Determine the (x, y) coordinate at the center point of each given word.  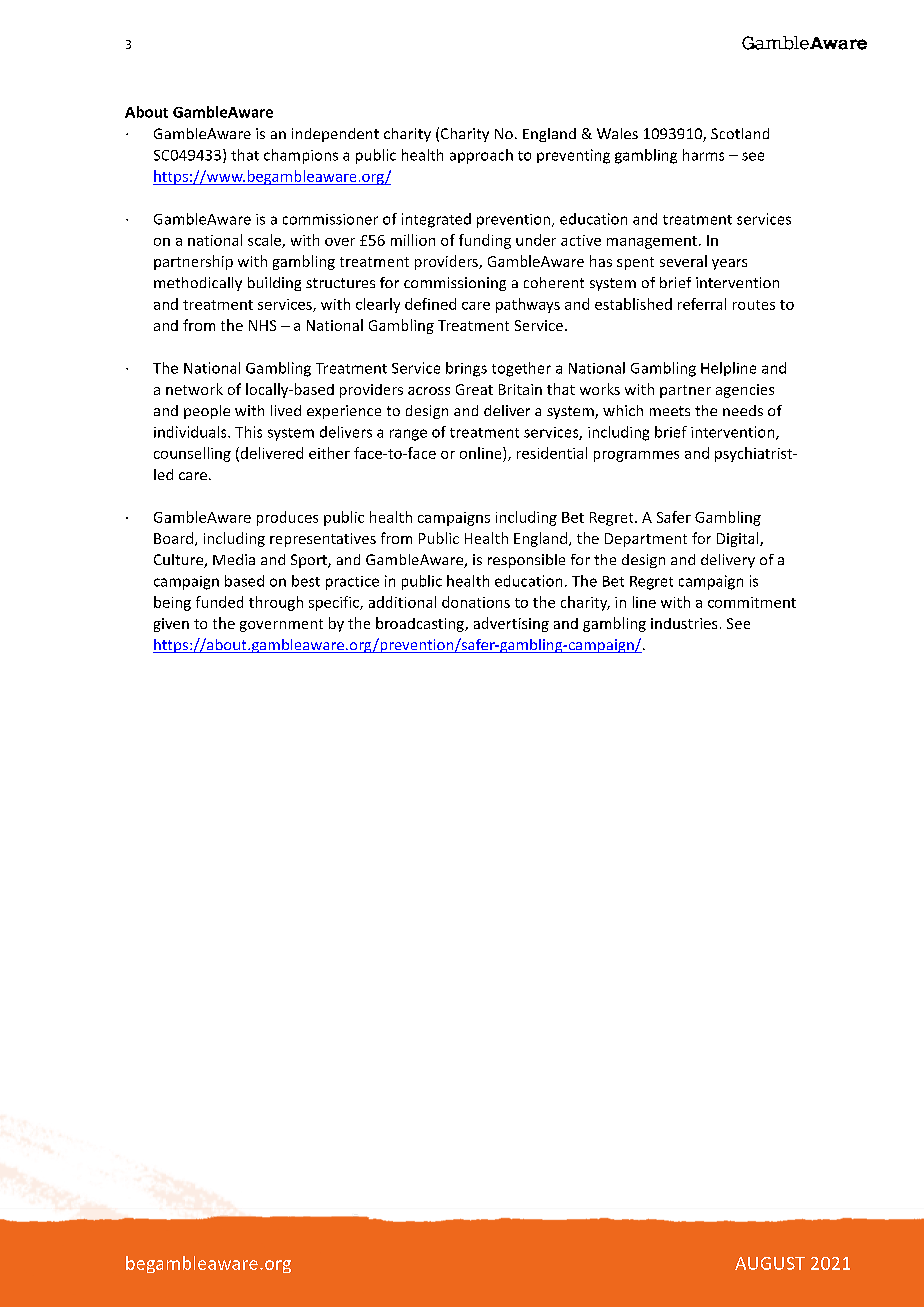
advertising (511, 624)
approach (481, 156)
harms (703, 155)
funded (219, 602)
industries (684, 623)
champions (301, 156)
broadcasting (421, 624)
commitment (752, 602)
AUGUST (770, 1263)
